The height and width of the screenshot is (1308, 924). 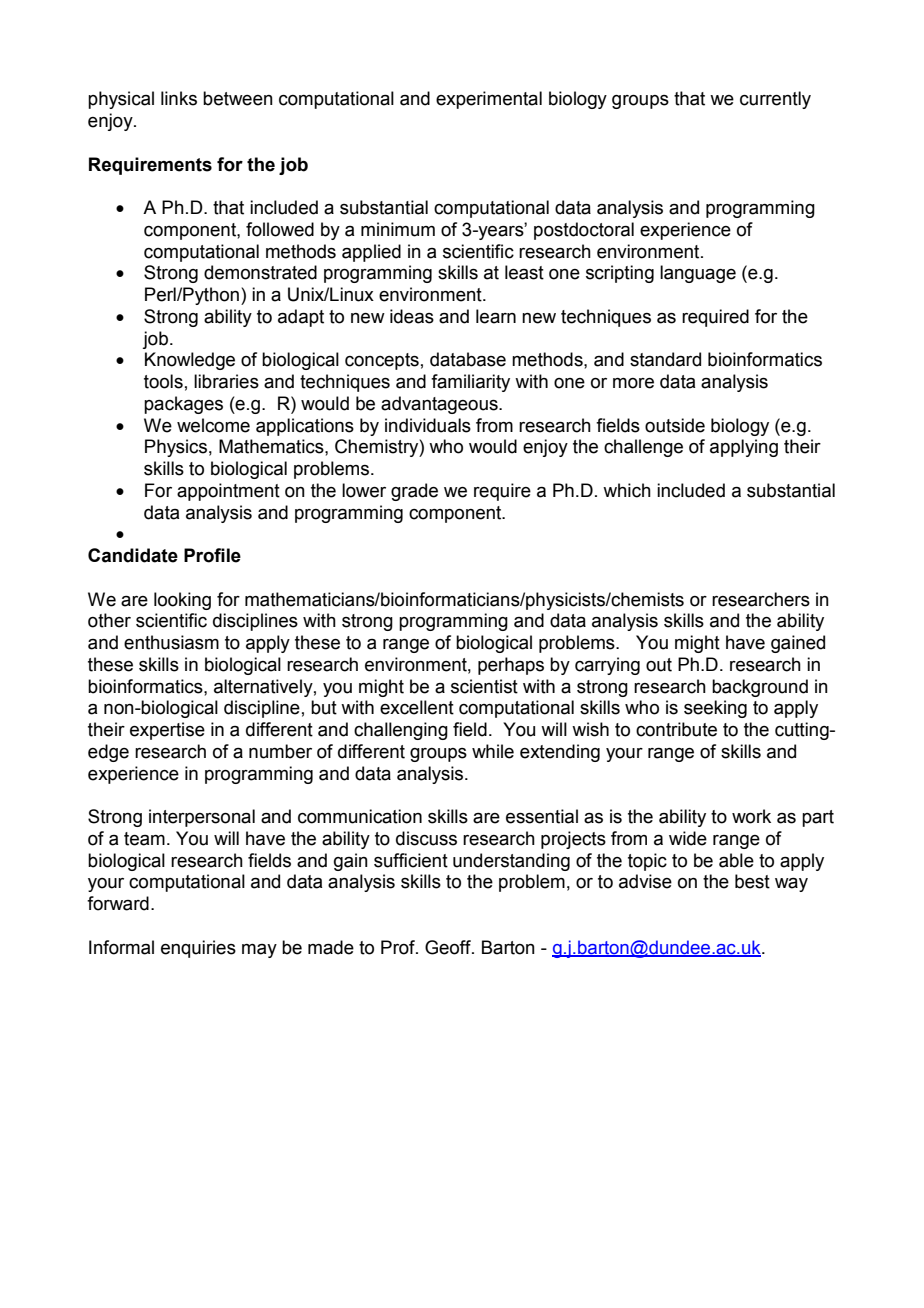 What do you see at coordinates (470, 383) in the screenshot?
I see `familiarity` at bounding box center [470, 383].
